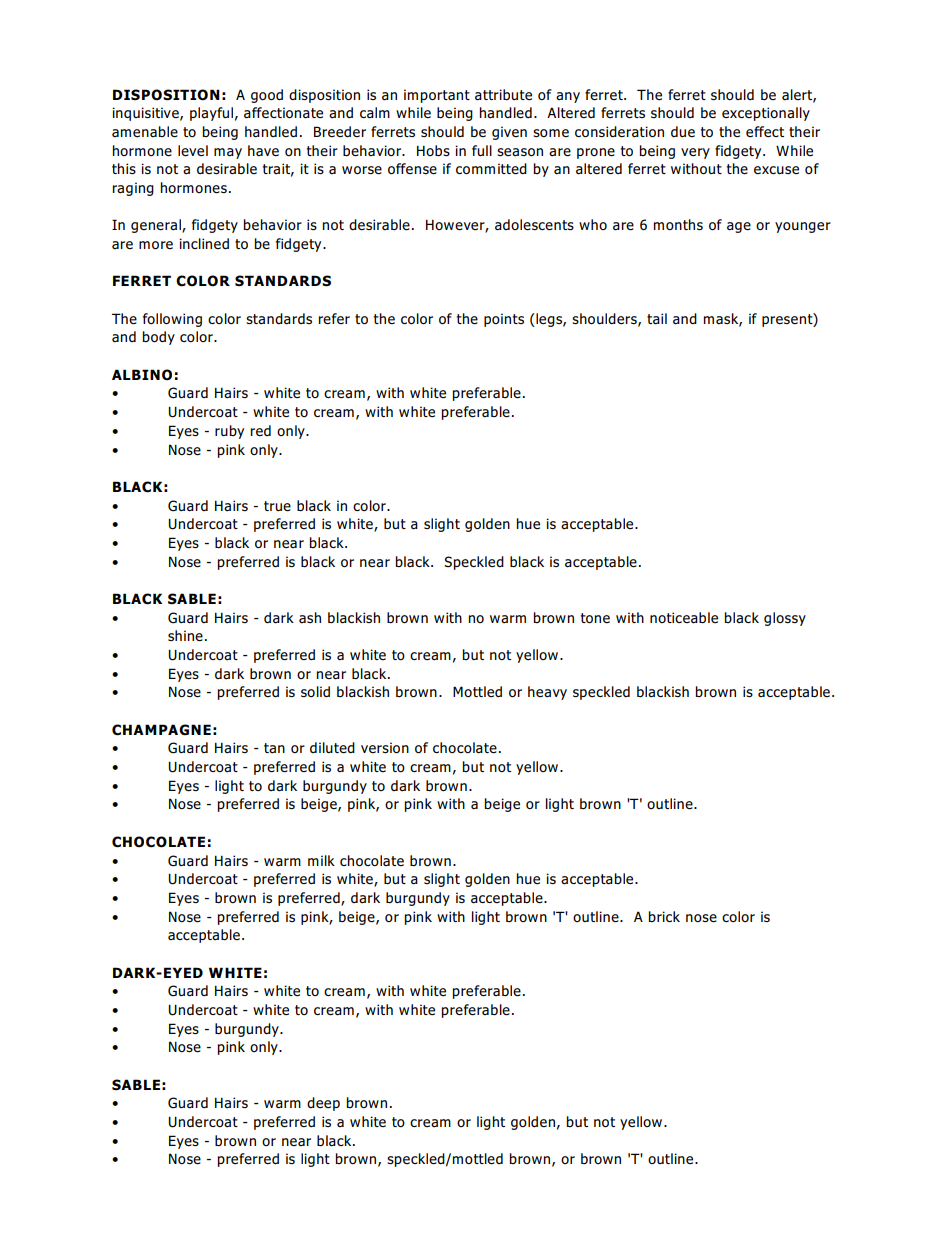 The height and width of the screenshot is (1233, 952). Describe the element at coordinates (664, 916) in the screenshot. I see `brick` at that location.
